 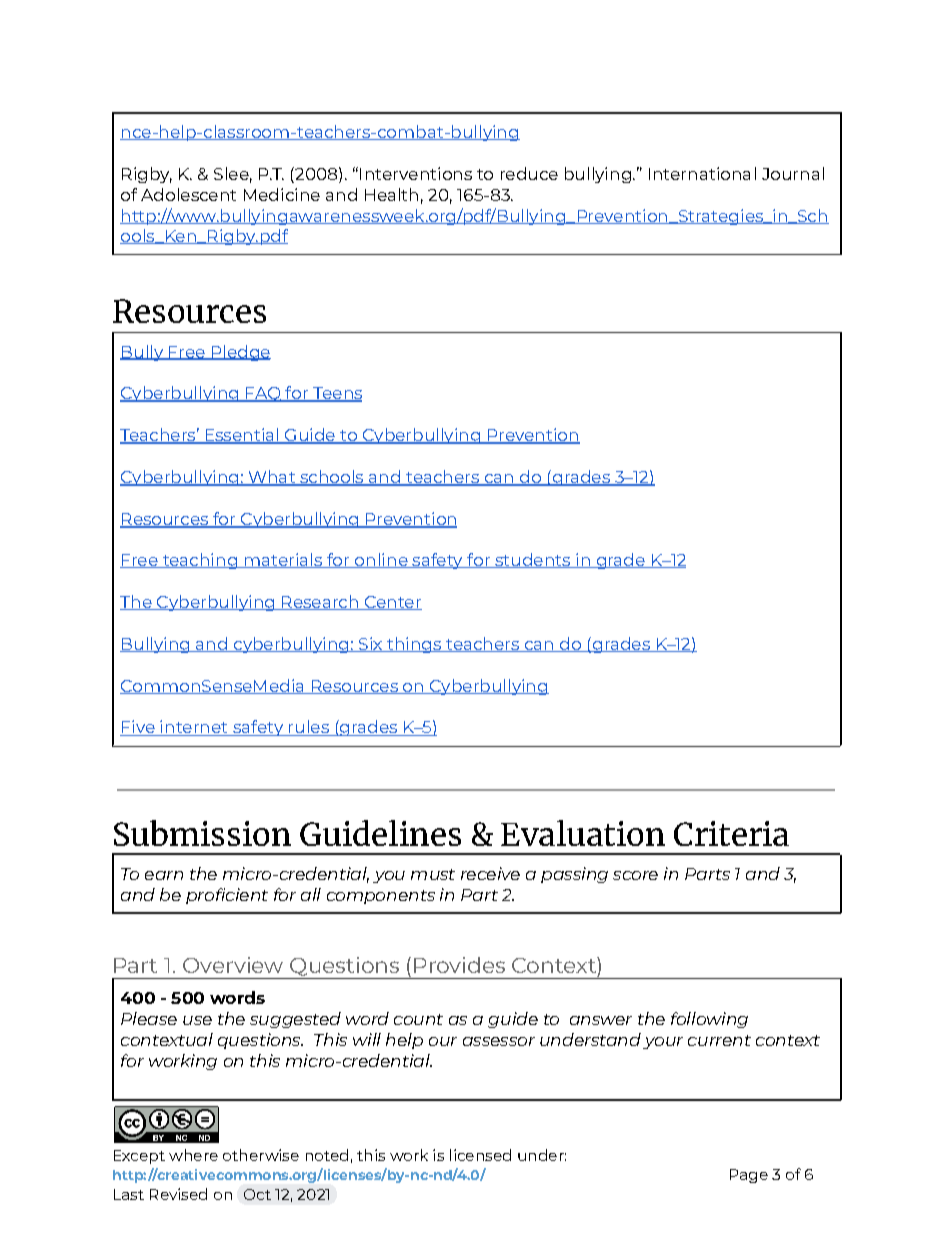 I want to click on internet, so click(x=194, y=728).
